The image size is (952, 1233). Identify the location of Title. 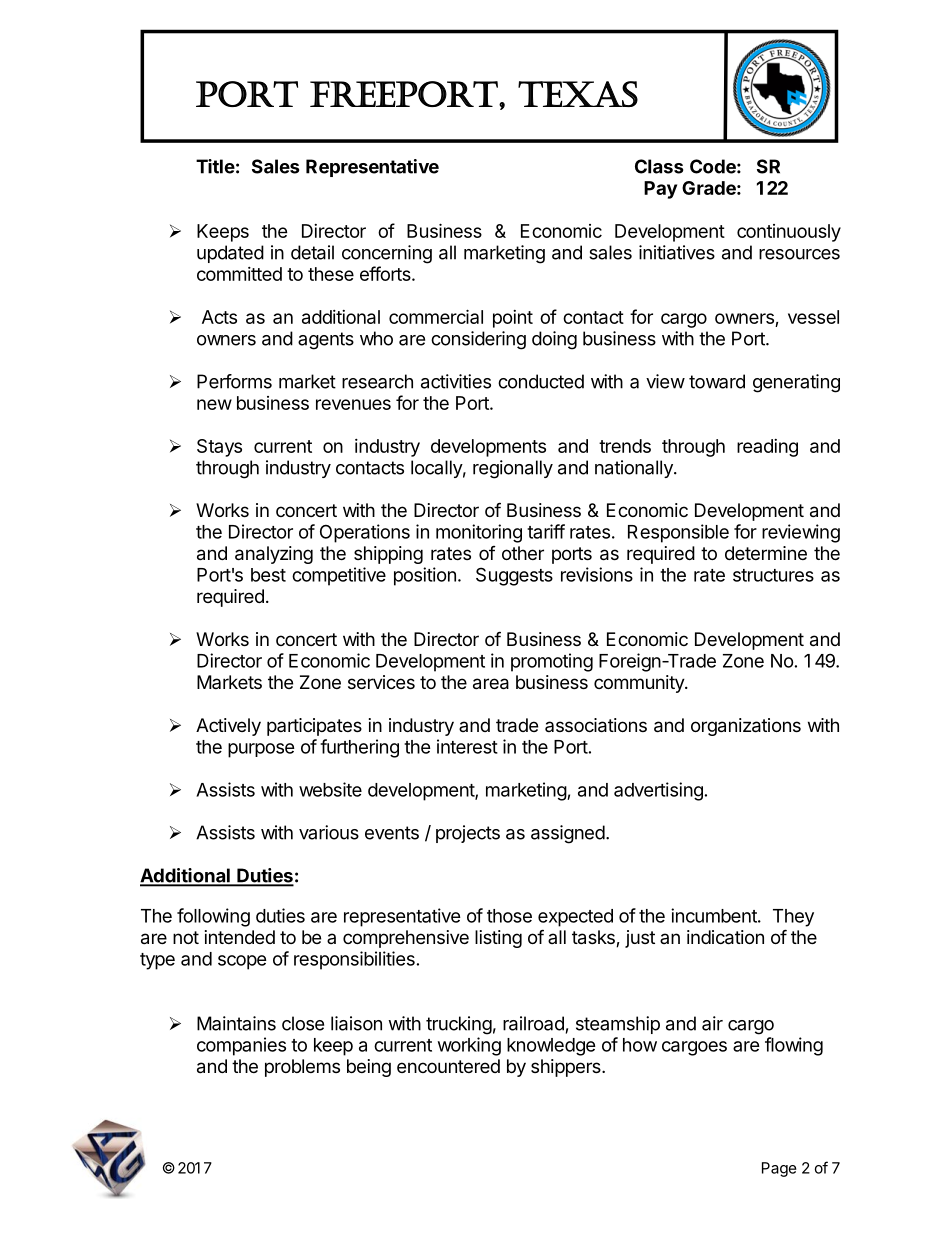
(215, 166).
